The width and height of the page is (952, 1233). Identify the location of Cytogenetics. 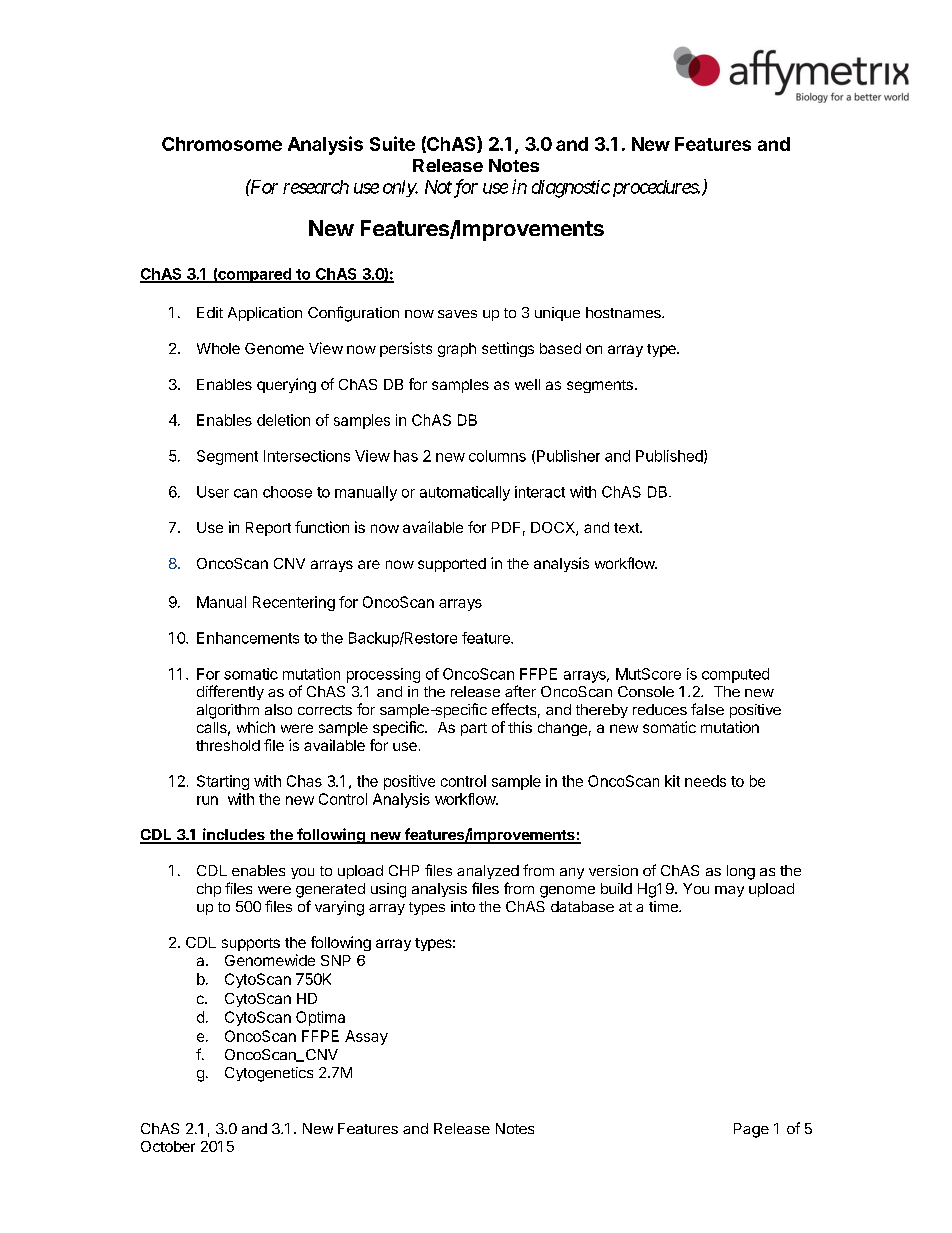
(269, 1074).
